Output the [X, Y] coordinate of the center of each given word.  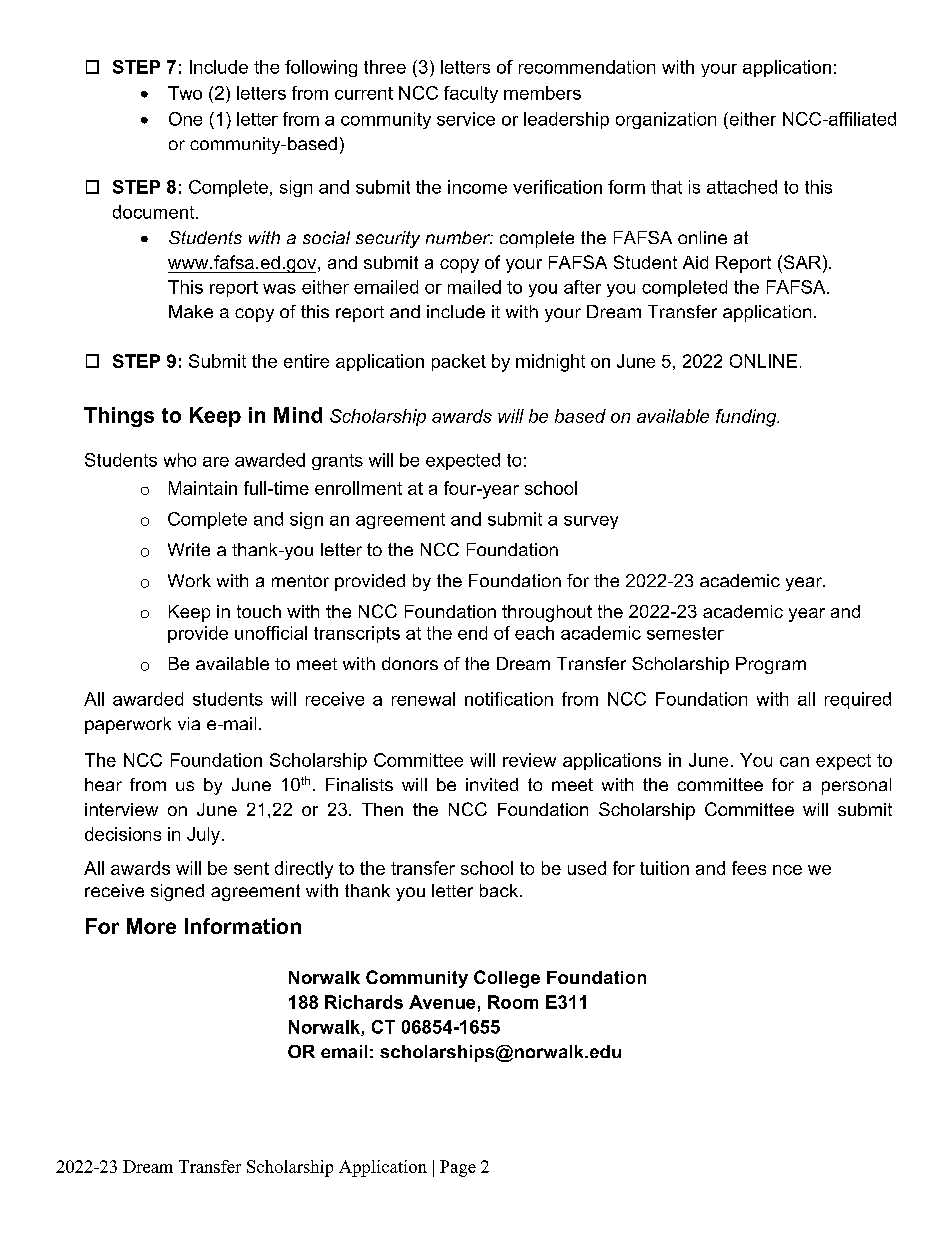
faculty [471, 94]
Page [458, 1168]
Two [185, 93]
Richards [364, 1002]
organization [666, 120]
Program [771, 665]
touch [259, 611]
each [534, 633]
